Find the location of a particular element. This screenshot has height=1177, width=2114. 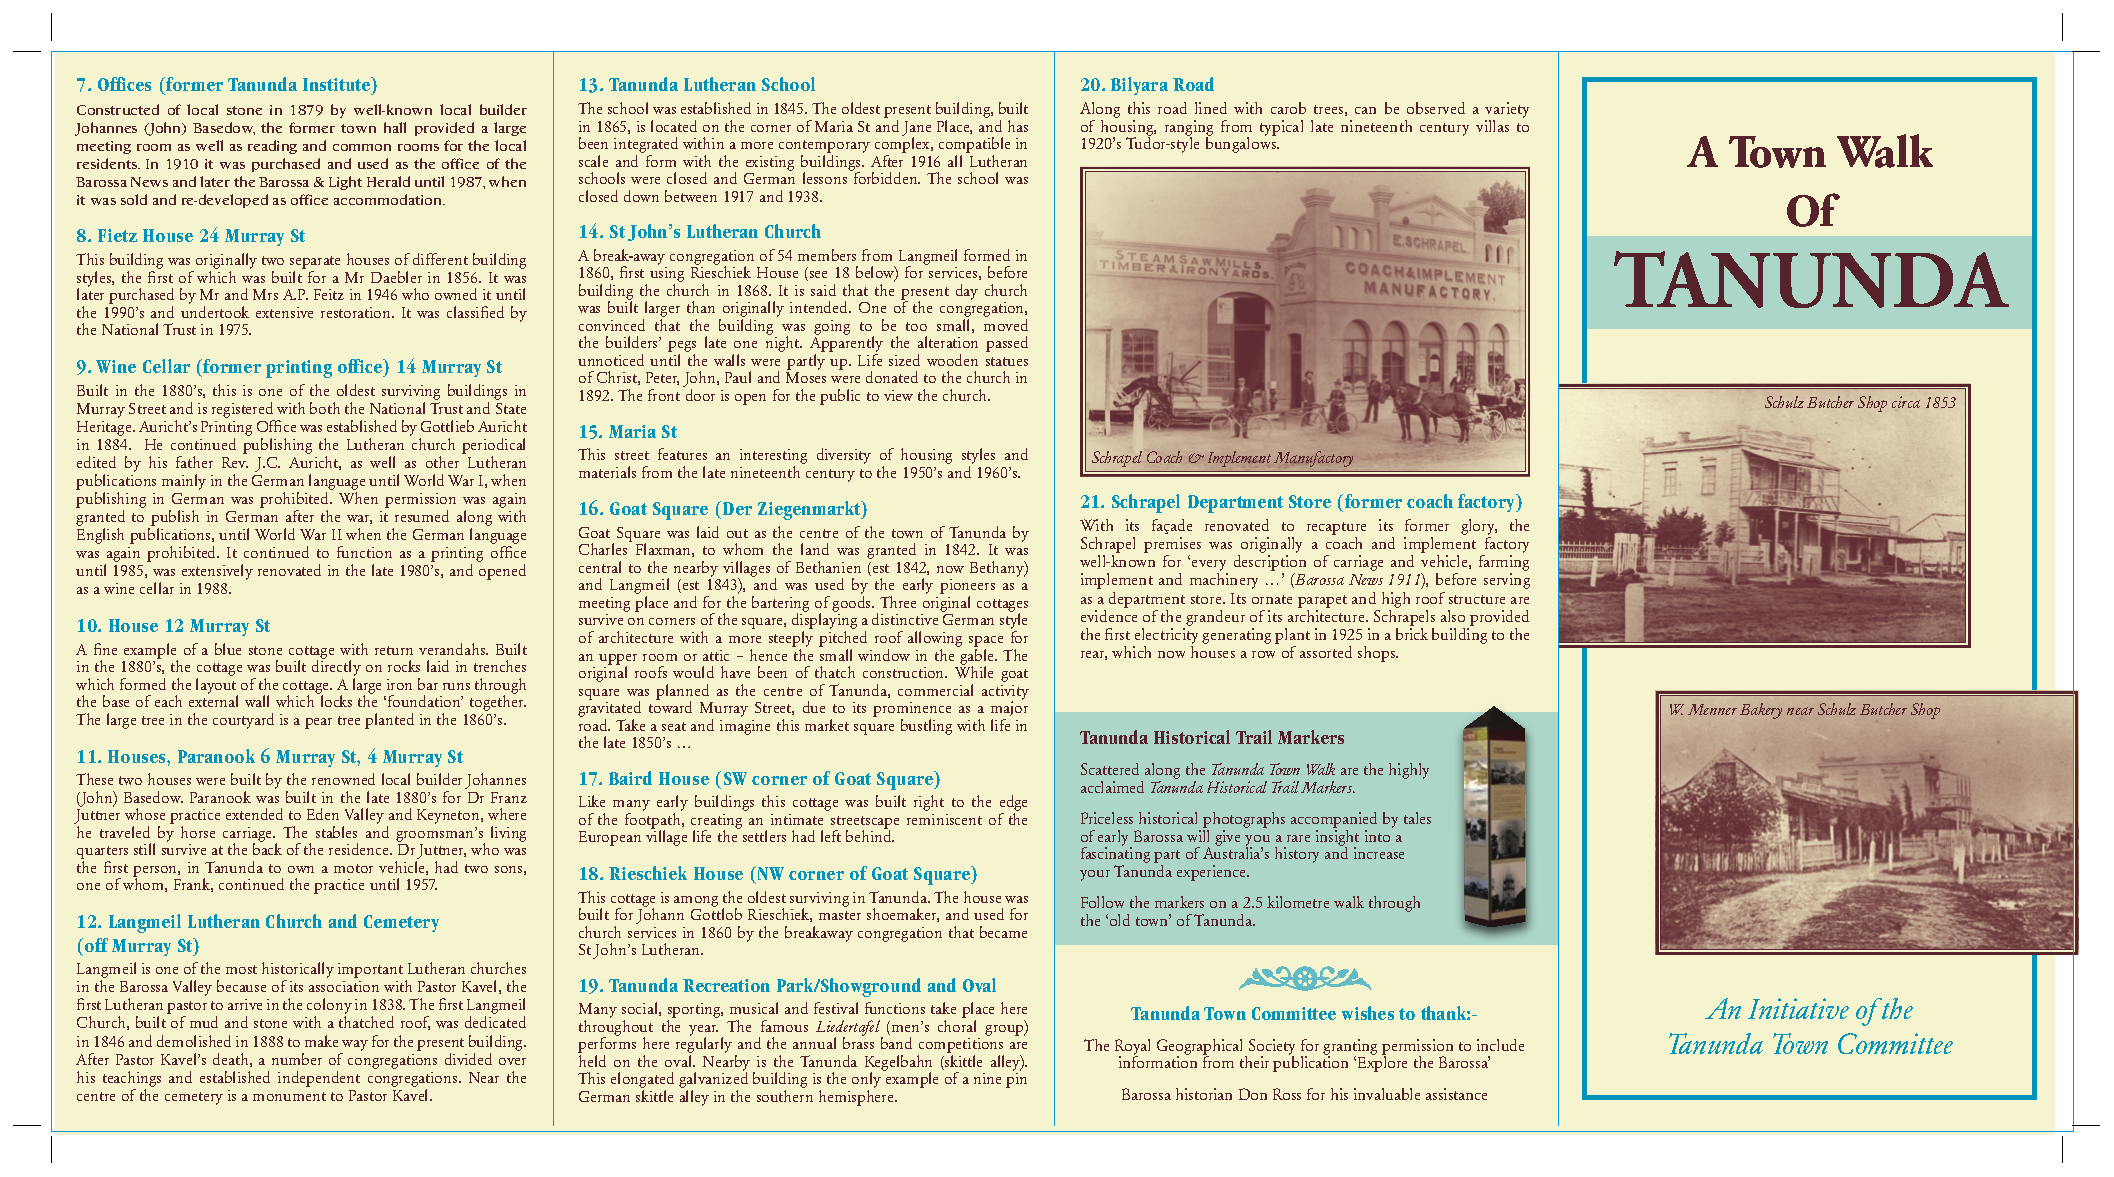

tales is located at coordinates (1417, 818).
